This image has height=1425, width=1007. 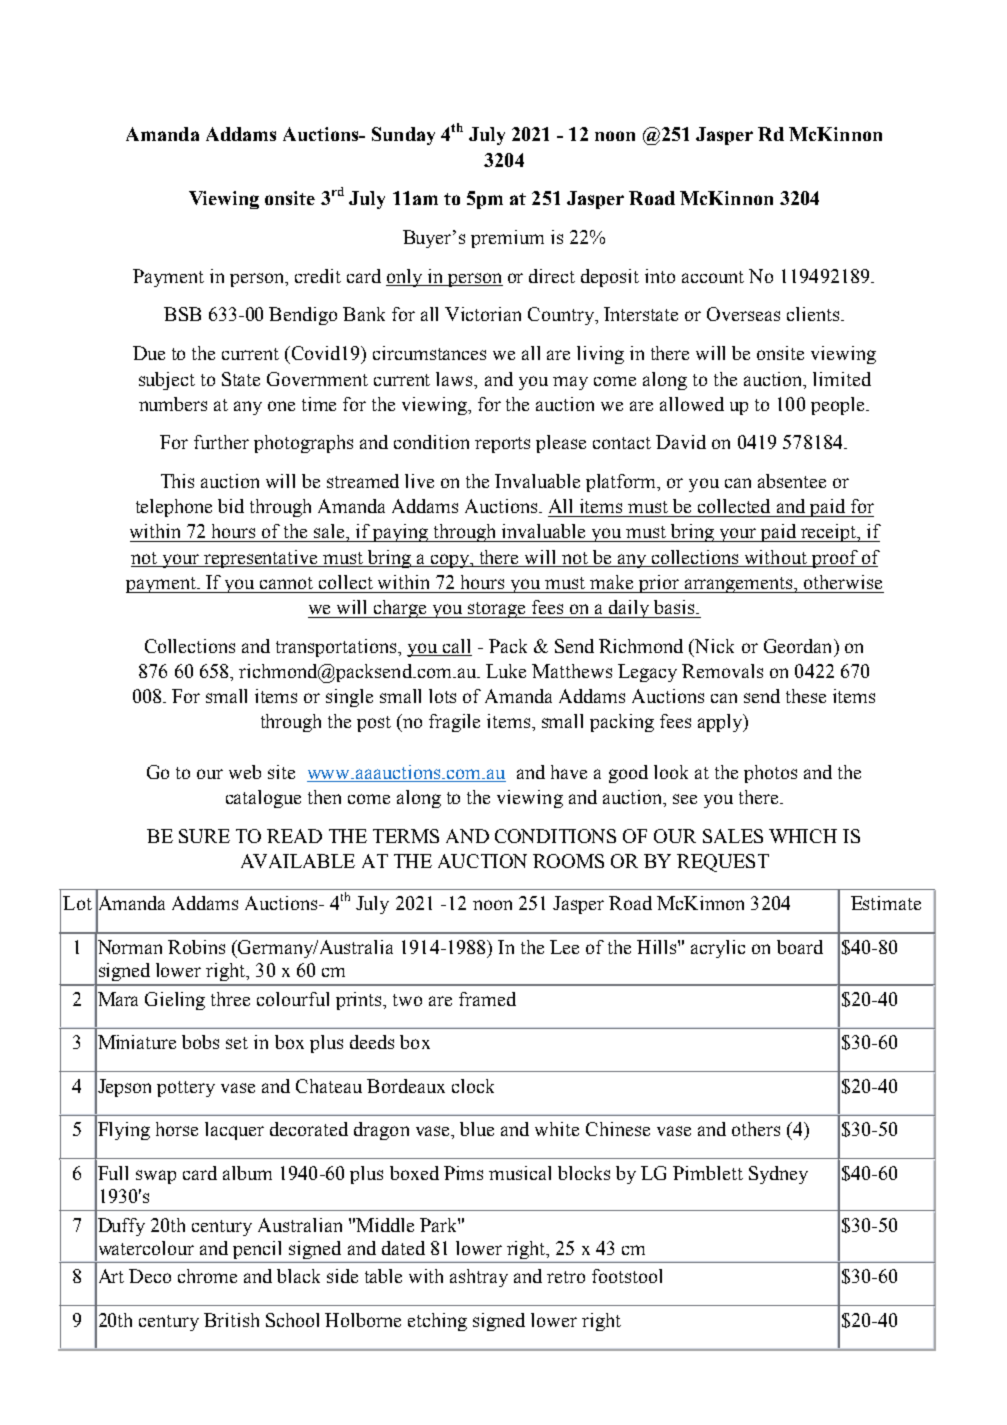 What do you see at coordinates (569, 772) in the image?
I see `have` at bounding box center [569, 772].
